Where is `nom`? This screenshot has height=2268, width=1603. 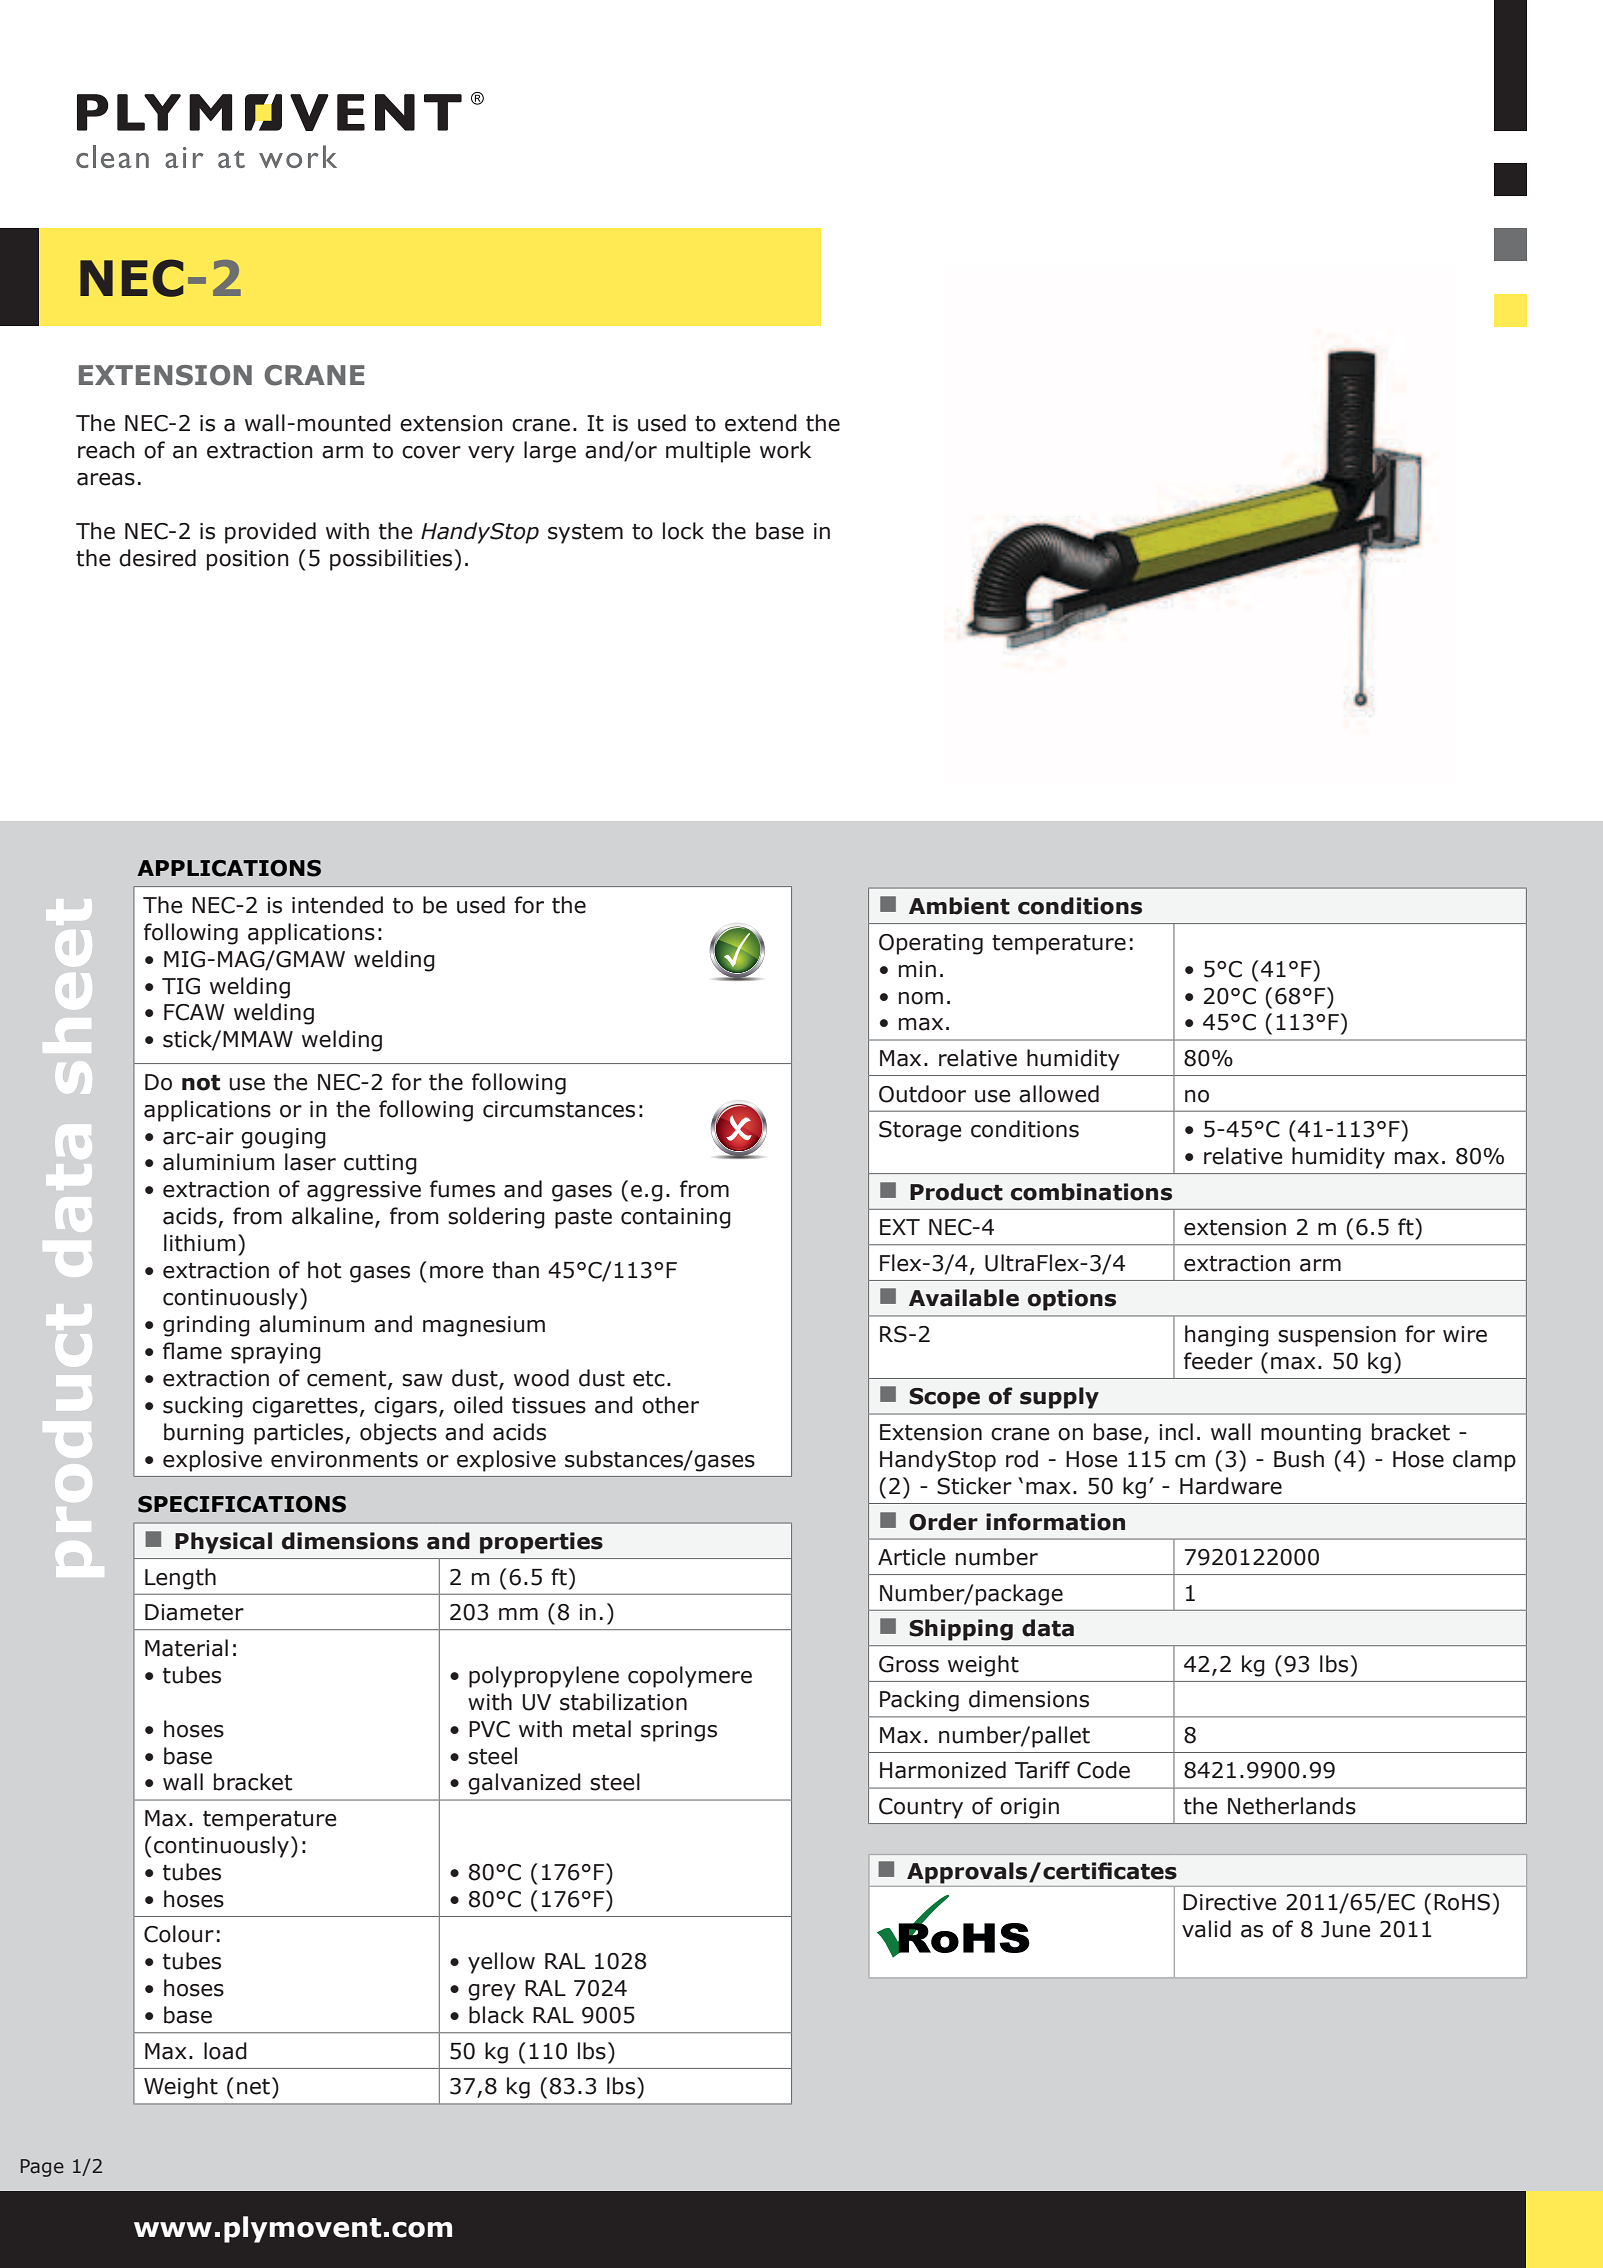 nom is located at coordinates (921, 998).
